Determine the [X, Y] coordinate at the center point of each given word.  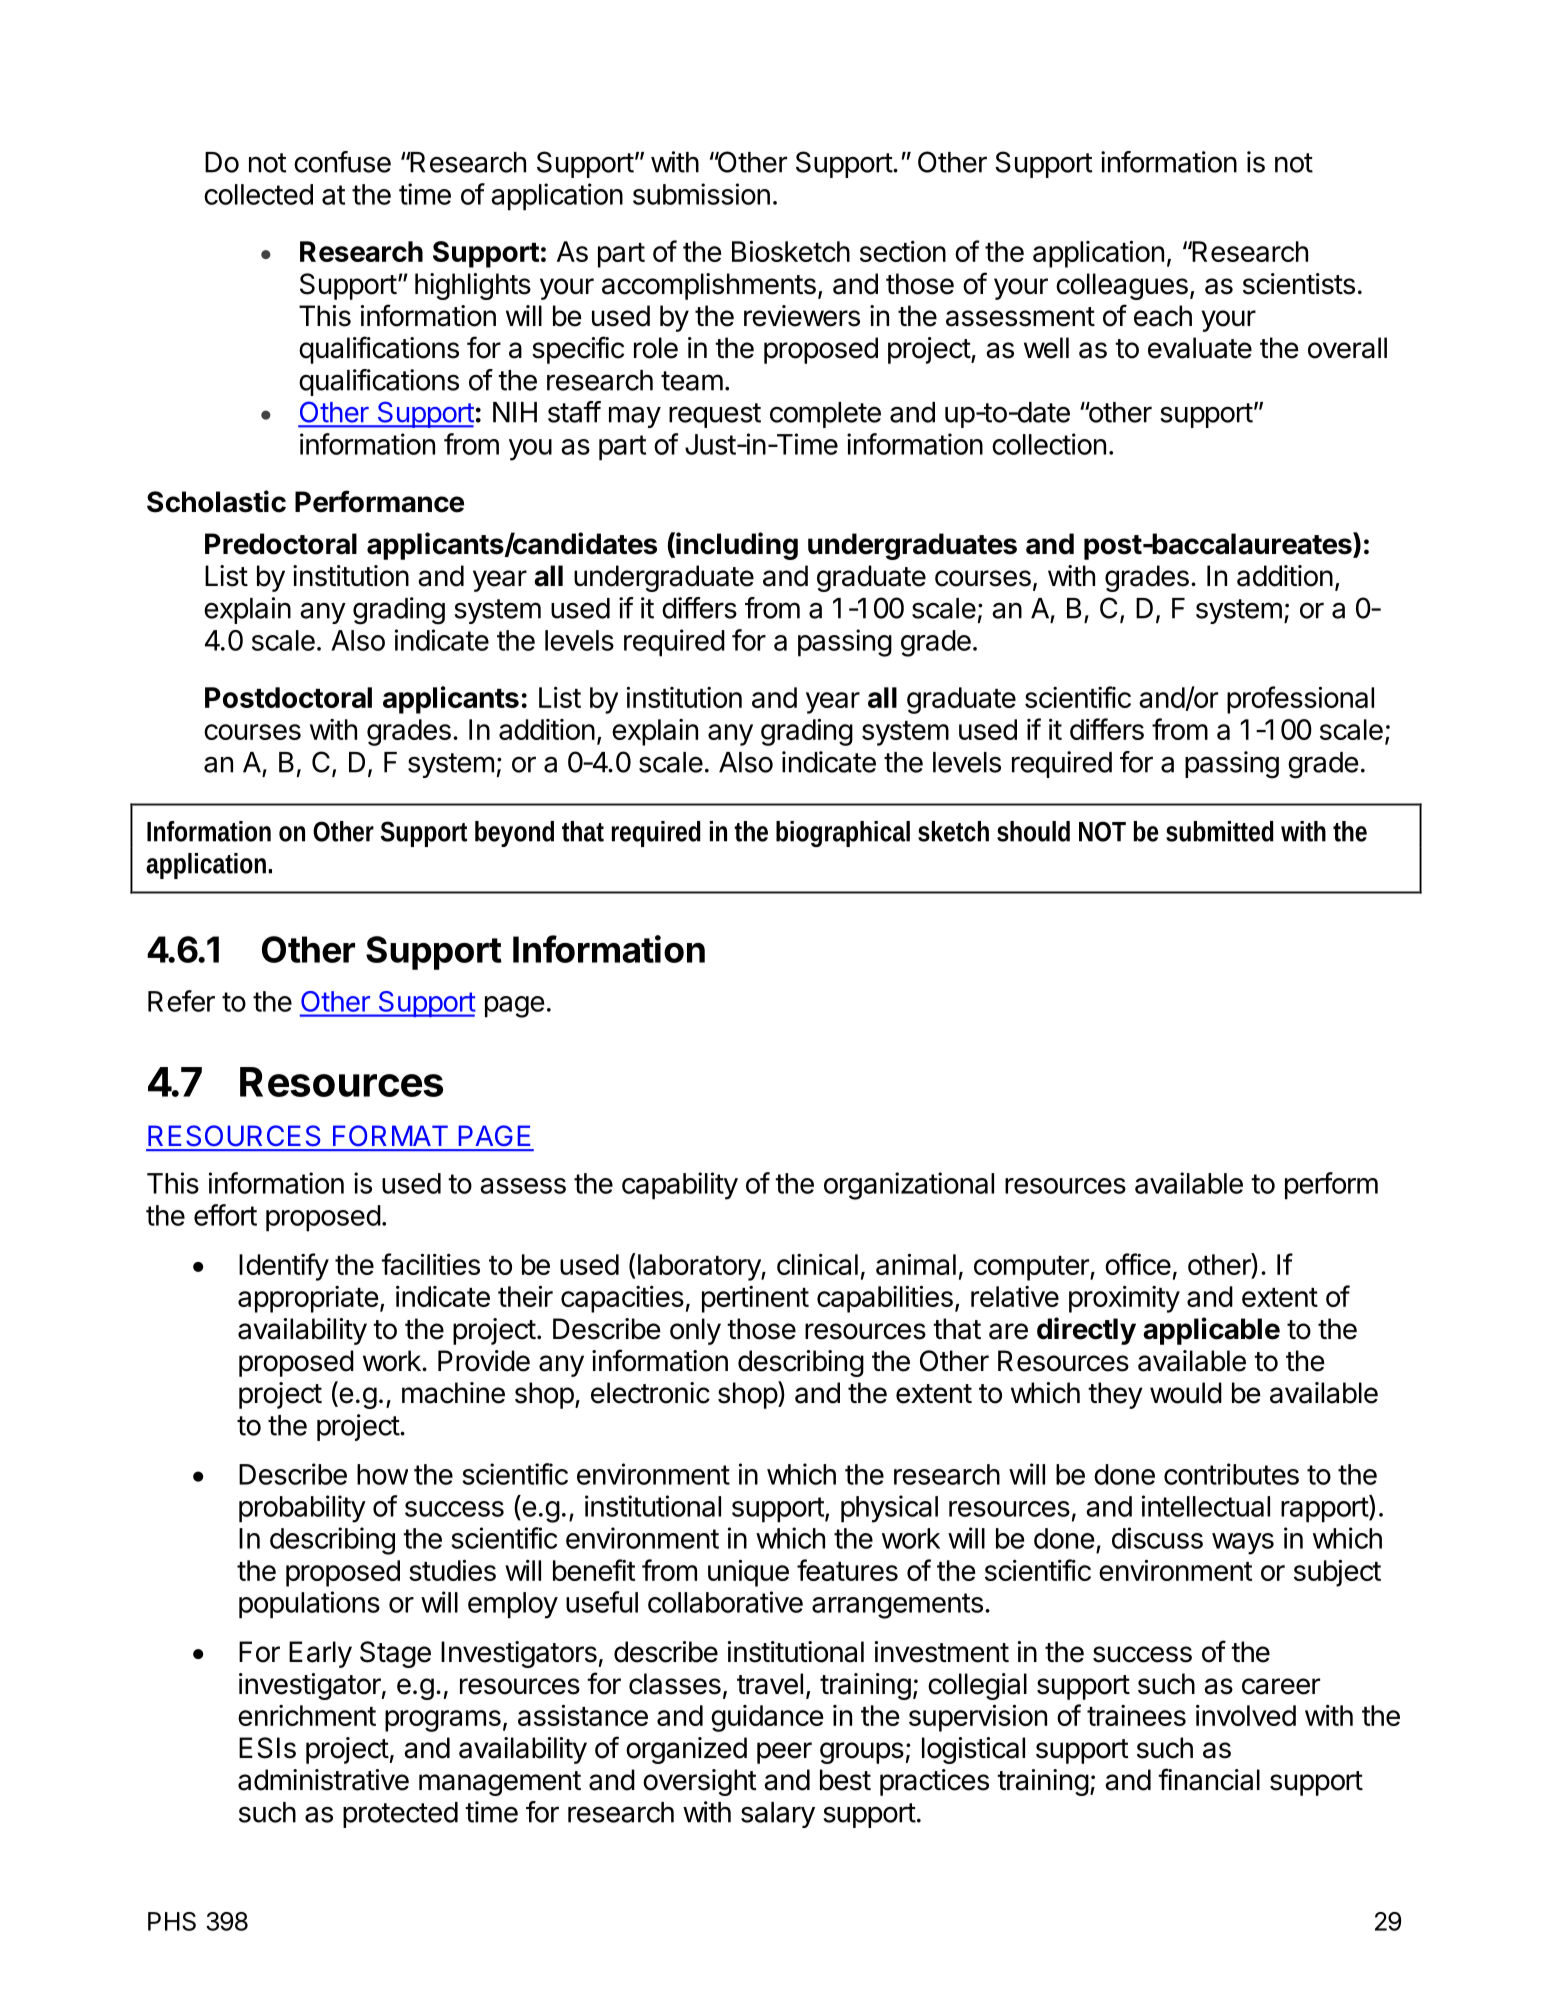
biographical [843, 834]
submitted [1220, 831]
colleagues [1122, 286]
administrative [323, 1780]
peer [784, 1753]
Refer [181, 1001]
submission [701, 194]
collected [258, 194]
